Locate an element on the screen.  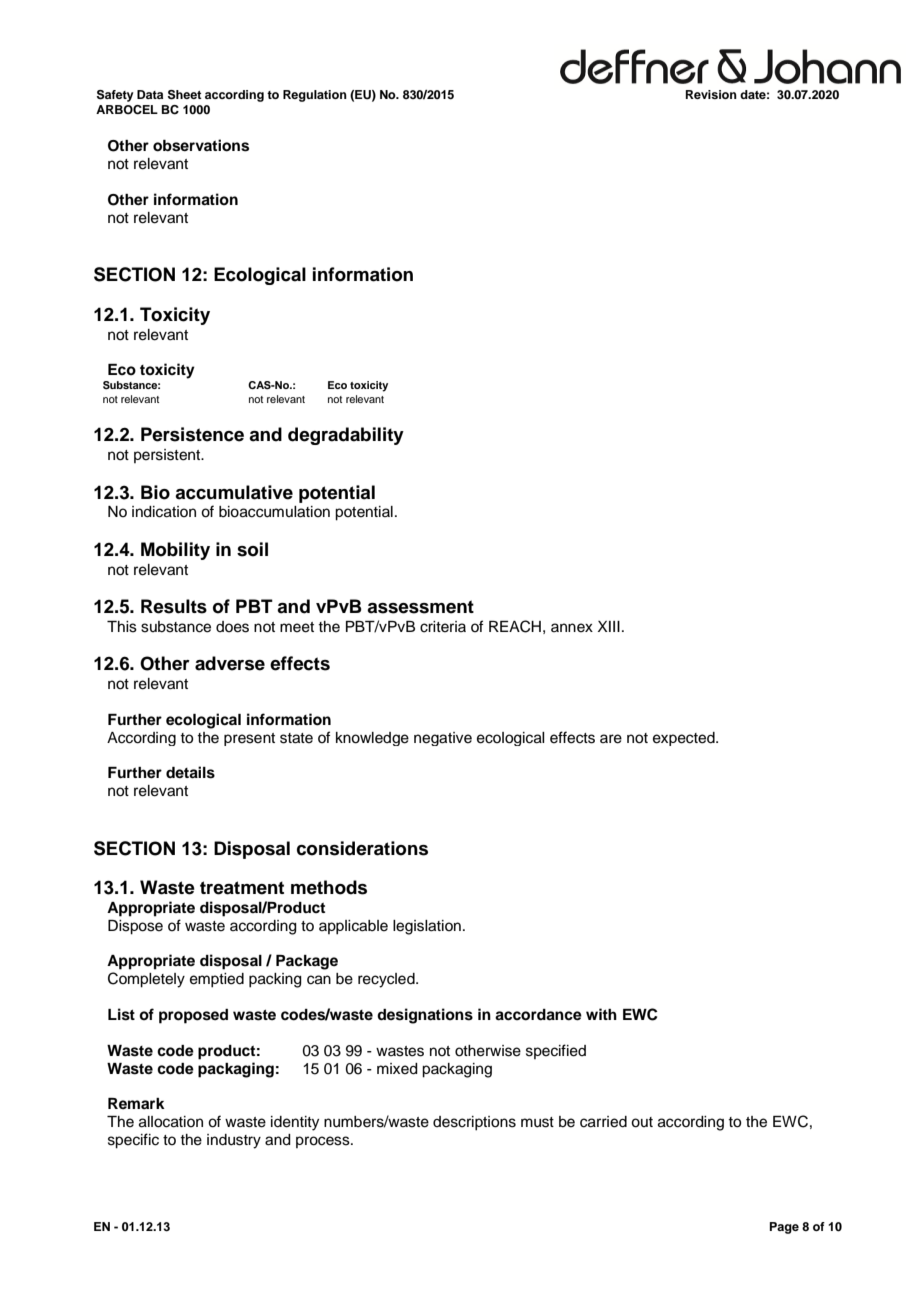
expected is located at coordinates (685, 739).
